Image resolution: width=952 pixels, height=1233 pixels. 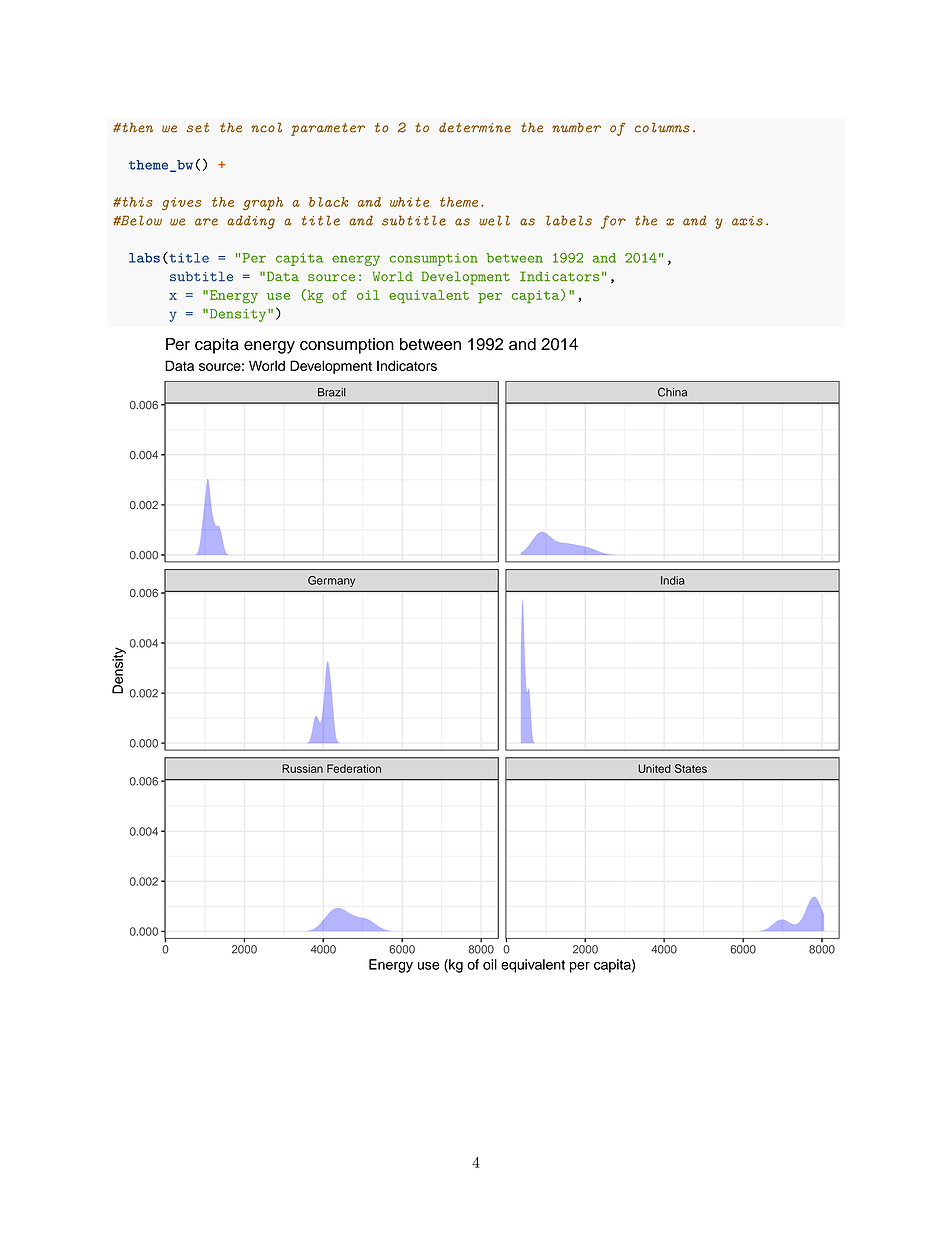 What do you see at coordinates (654, 768) in the screenshot?
I see `United` at bounding box center [654, 768].
